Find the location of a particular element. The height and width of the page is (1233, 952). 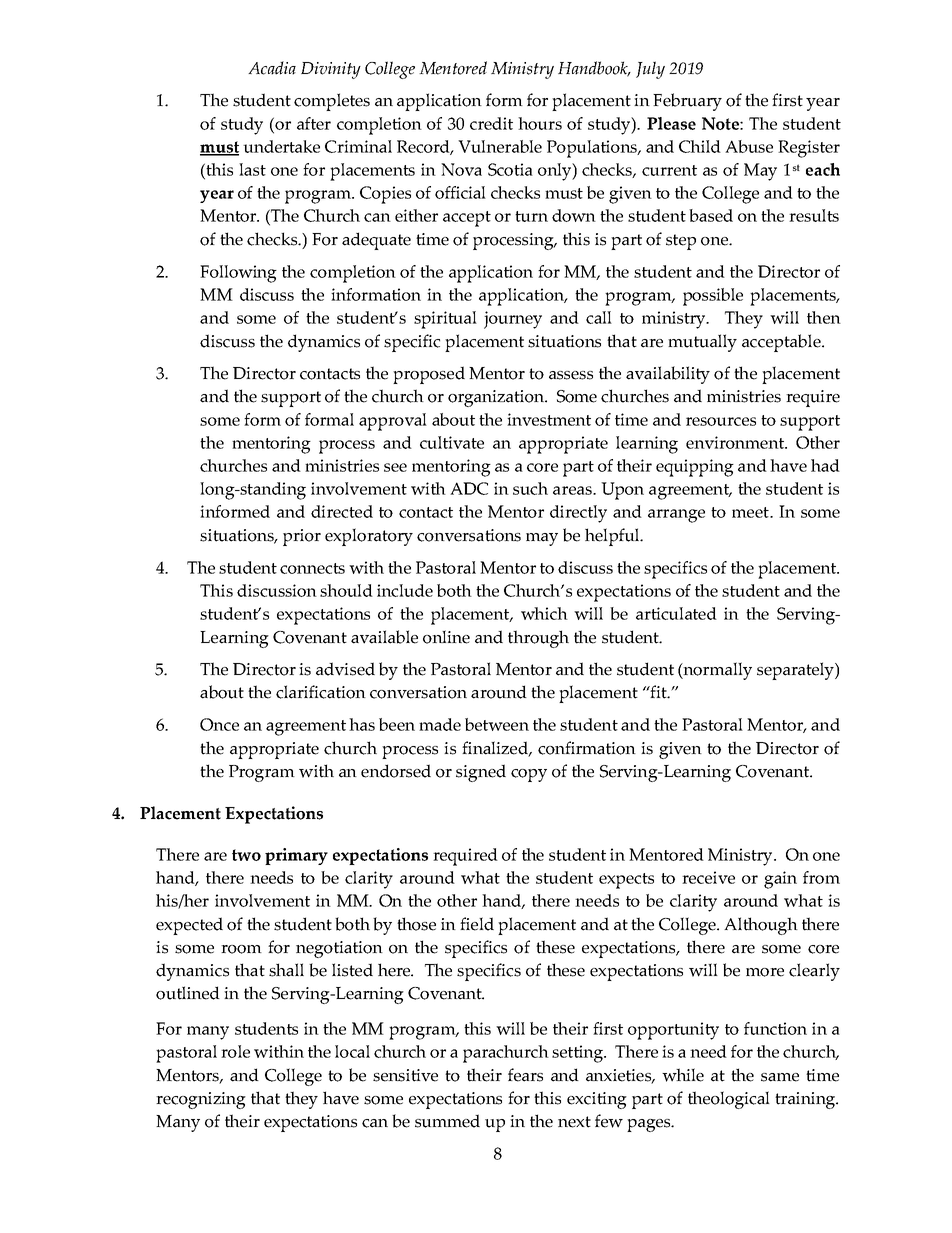

Once is located at coordinates (219, 724).
